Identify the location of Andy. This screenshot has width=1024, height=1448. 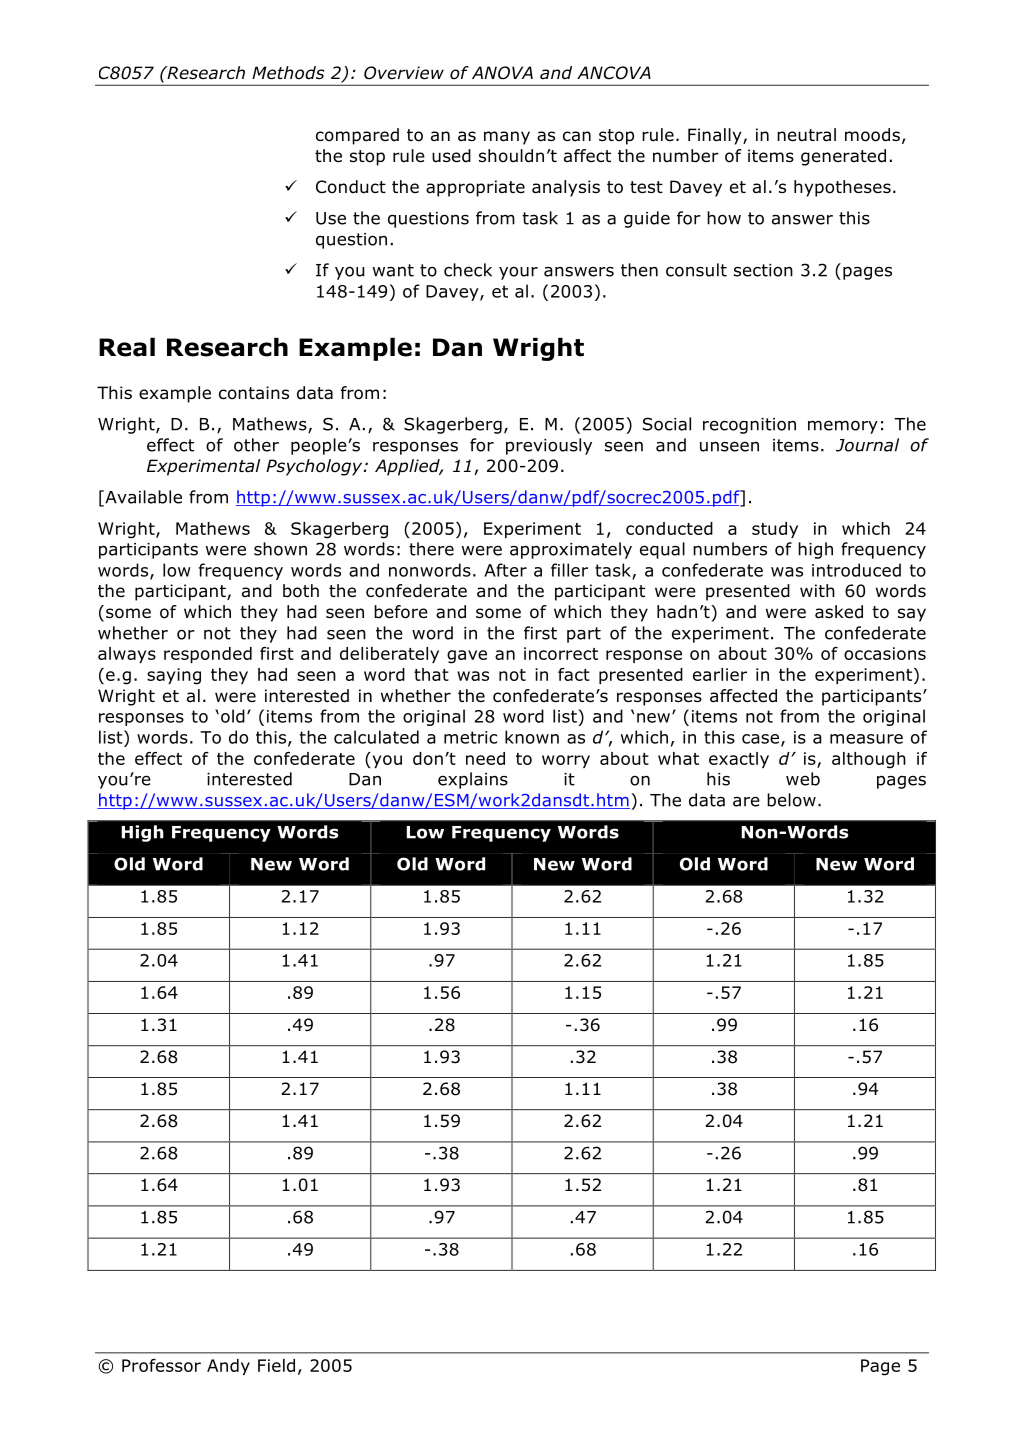
(228, 1367).
